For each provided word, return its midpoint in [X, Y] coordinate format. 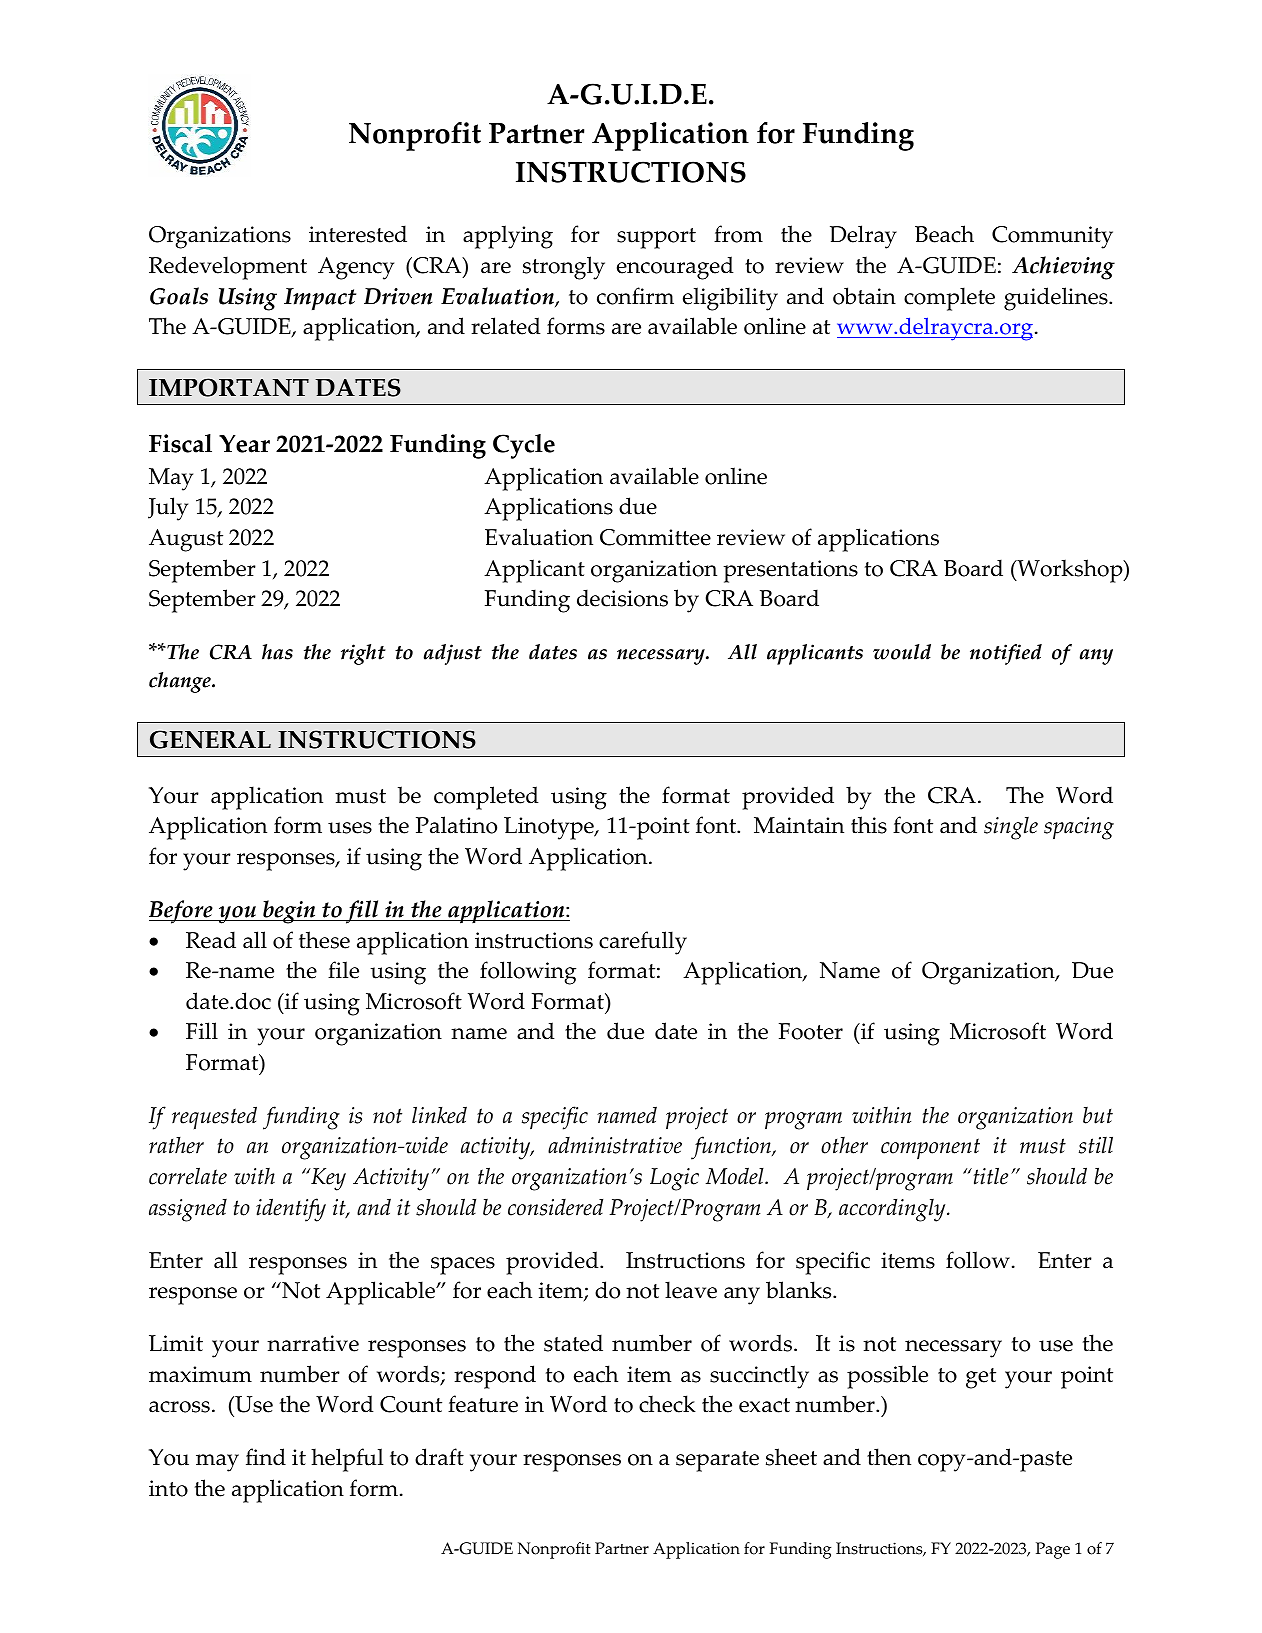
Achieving [1063, 268]
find [266, 1457]
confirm [635, 296]
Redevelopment [228, 268]
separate [717, 1461]
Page [1053, 1550]
